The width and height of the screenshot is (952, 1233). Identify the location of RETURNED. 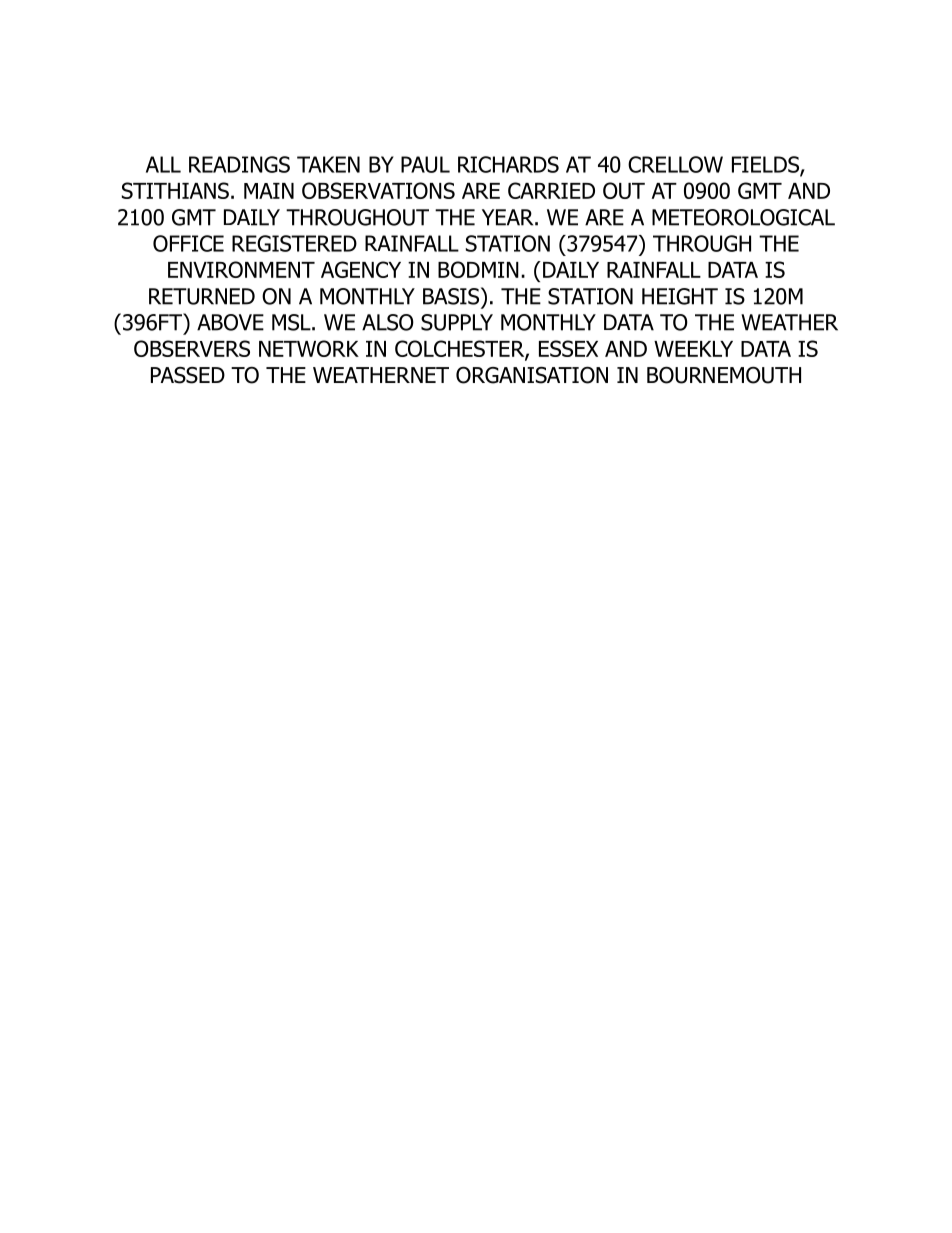
(202, 296).
